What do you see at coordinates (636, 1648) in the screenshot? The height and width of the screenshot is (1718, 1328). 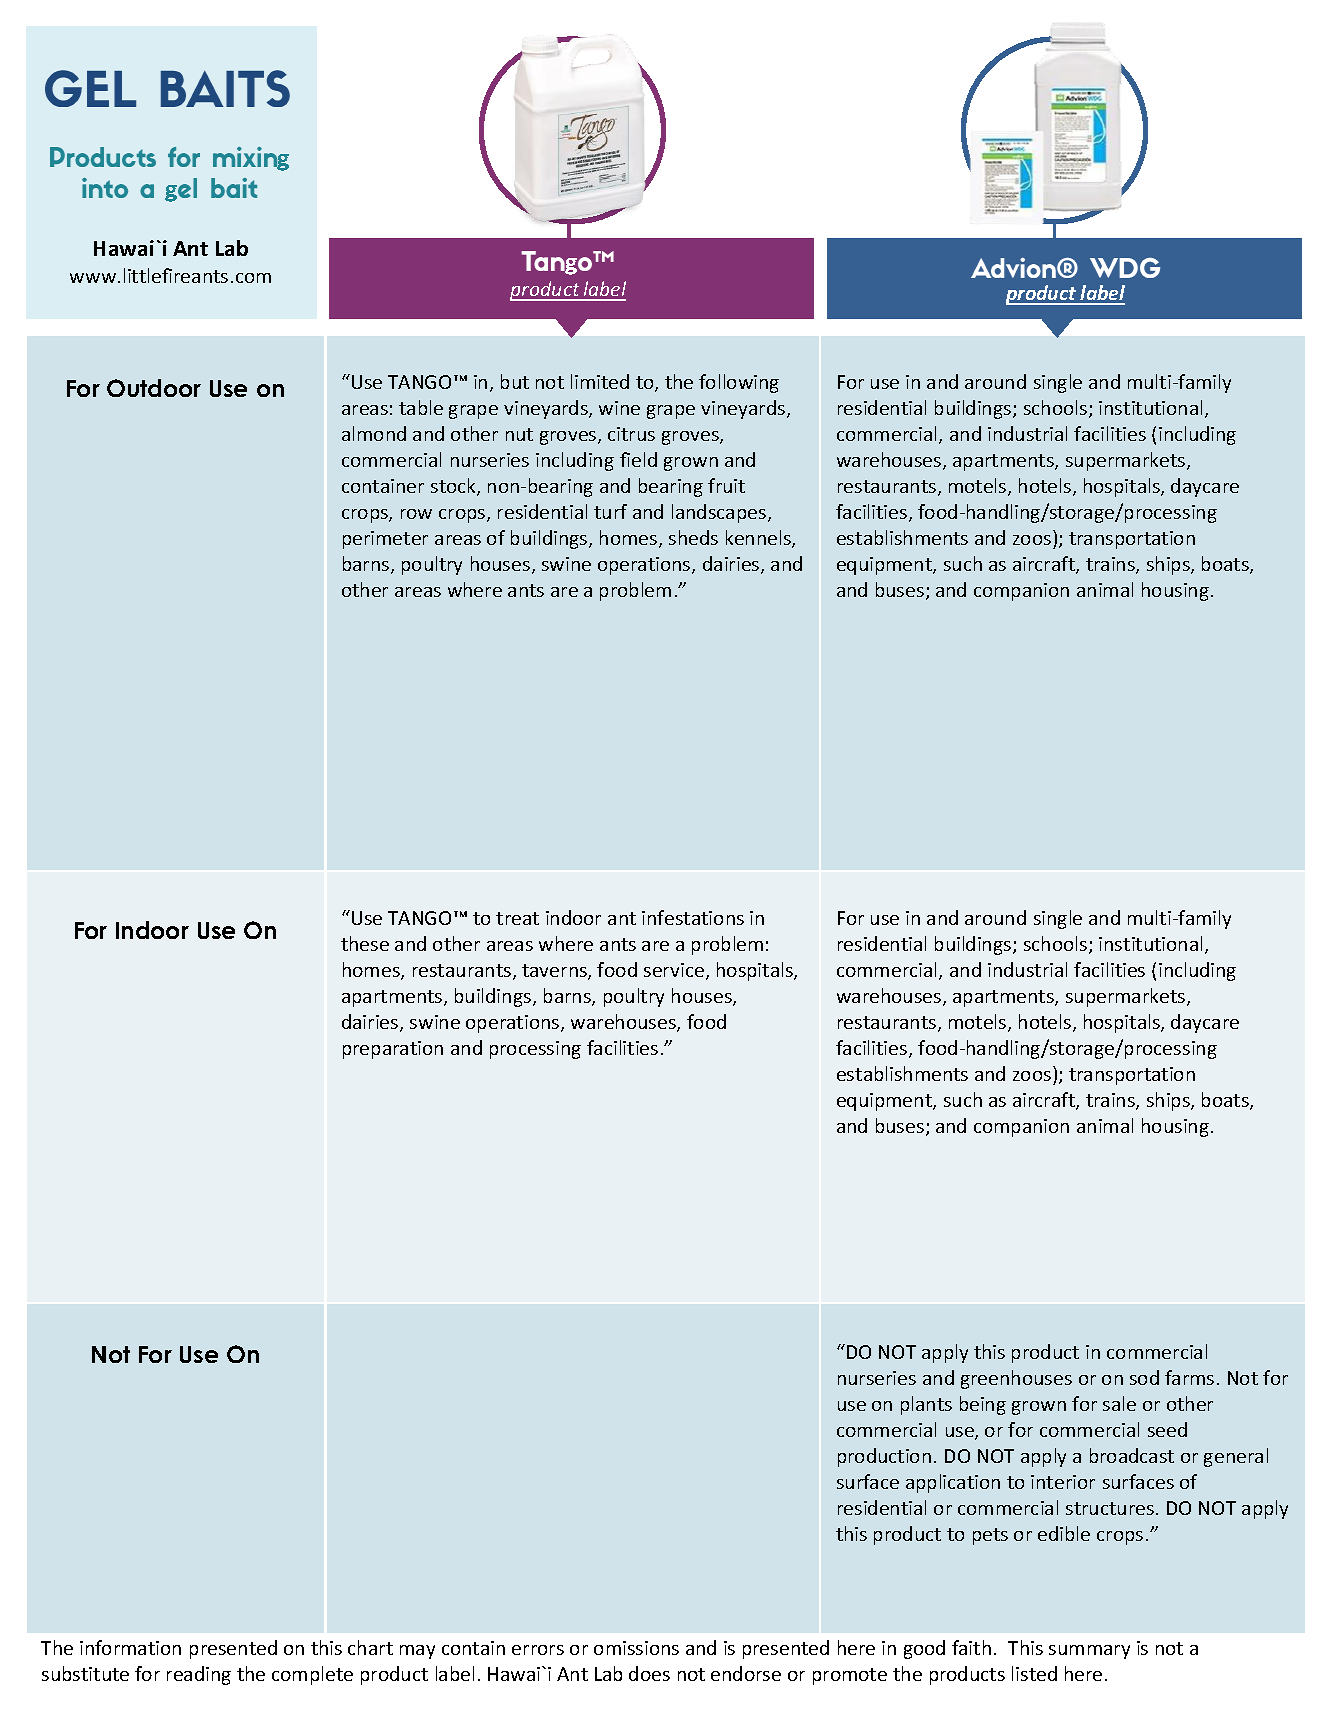 I see `omissions` at bounding box center [636, 1648].
